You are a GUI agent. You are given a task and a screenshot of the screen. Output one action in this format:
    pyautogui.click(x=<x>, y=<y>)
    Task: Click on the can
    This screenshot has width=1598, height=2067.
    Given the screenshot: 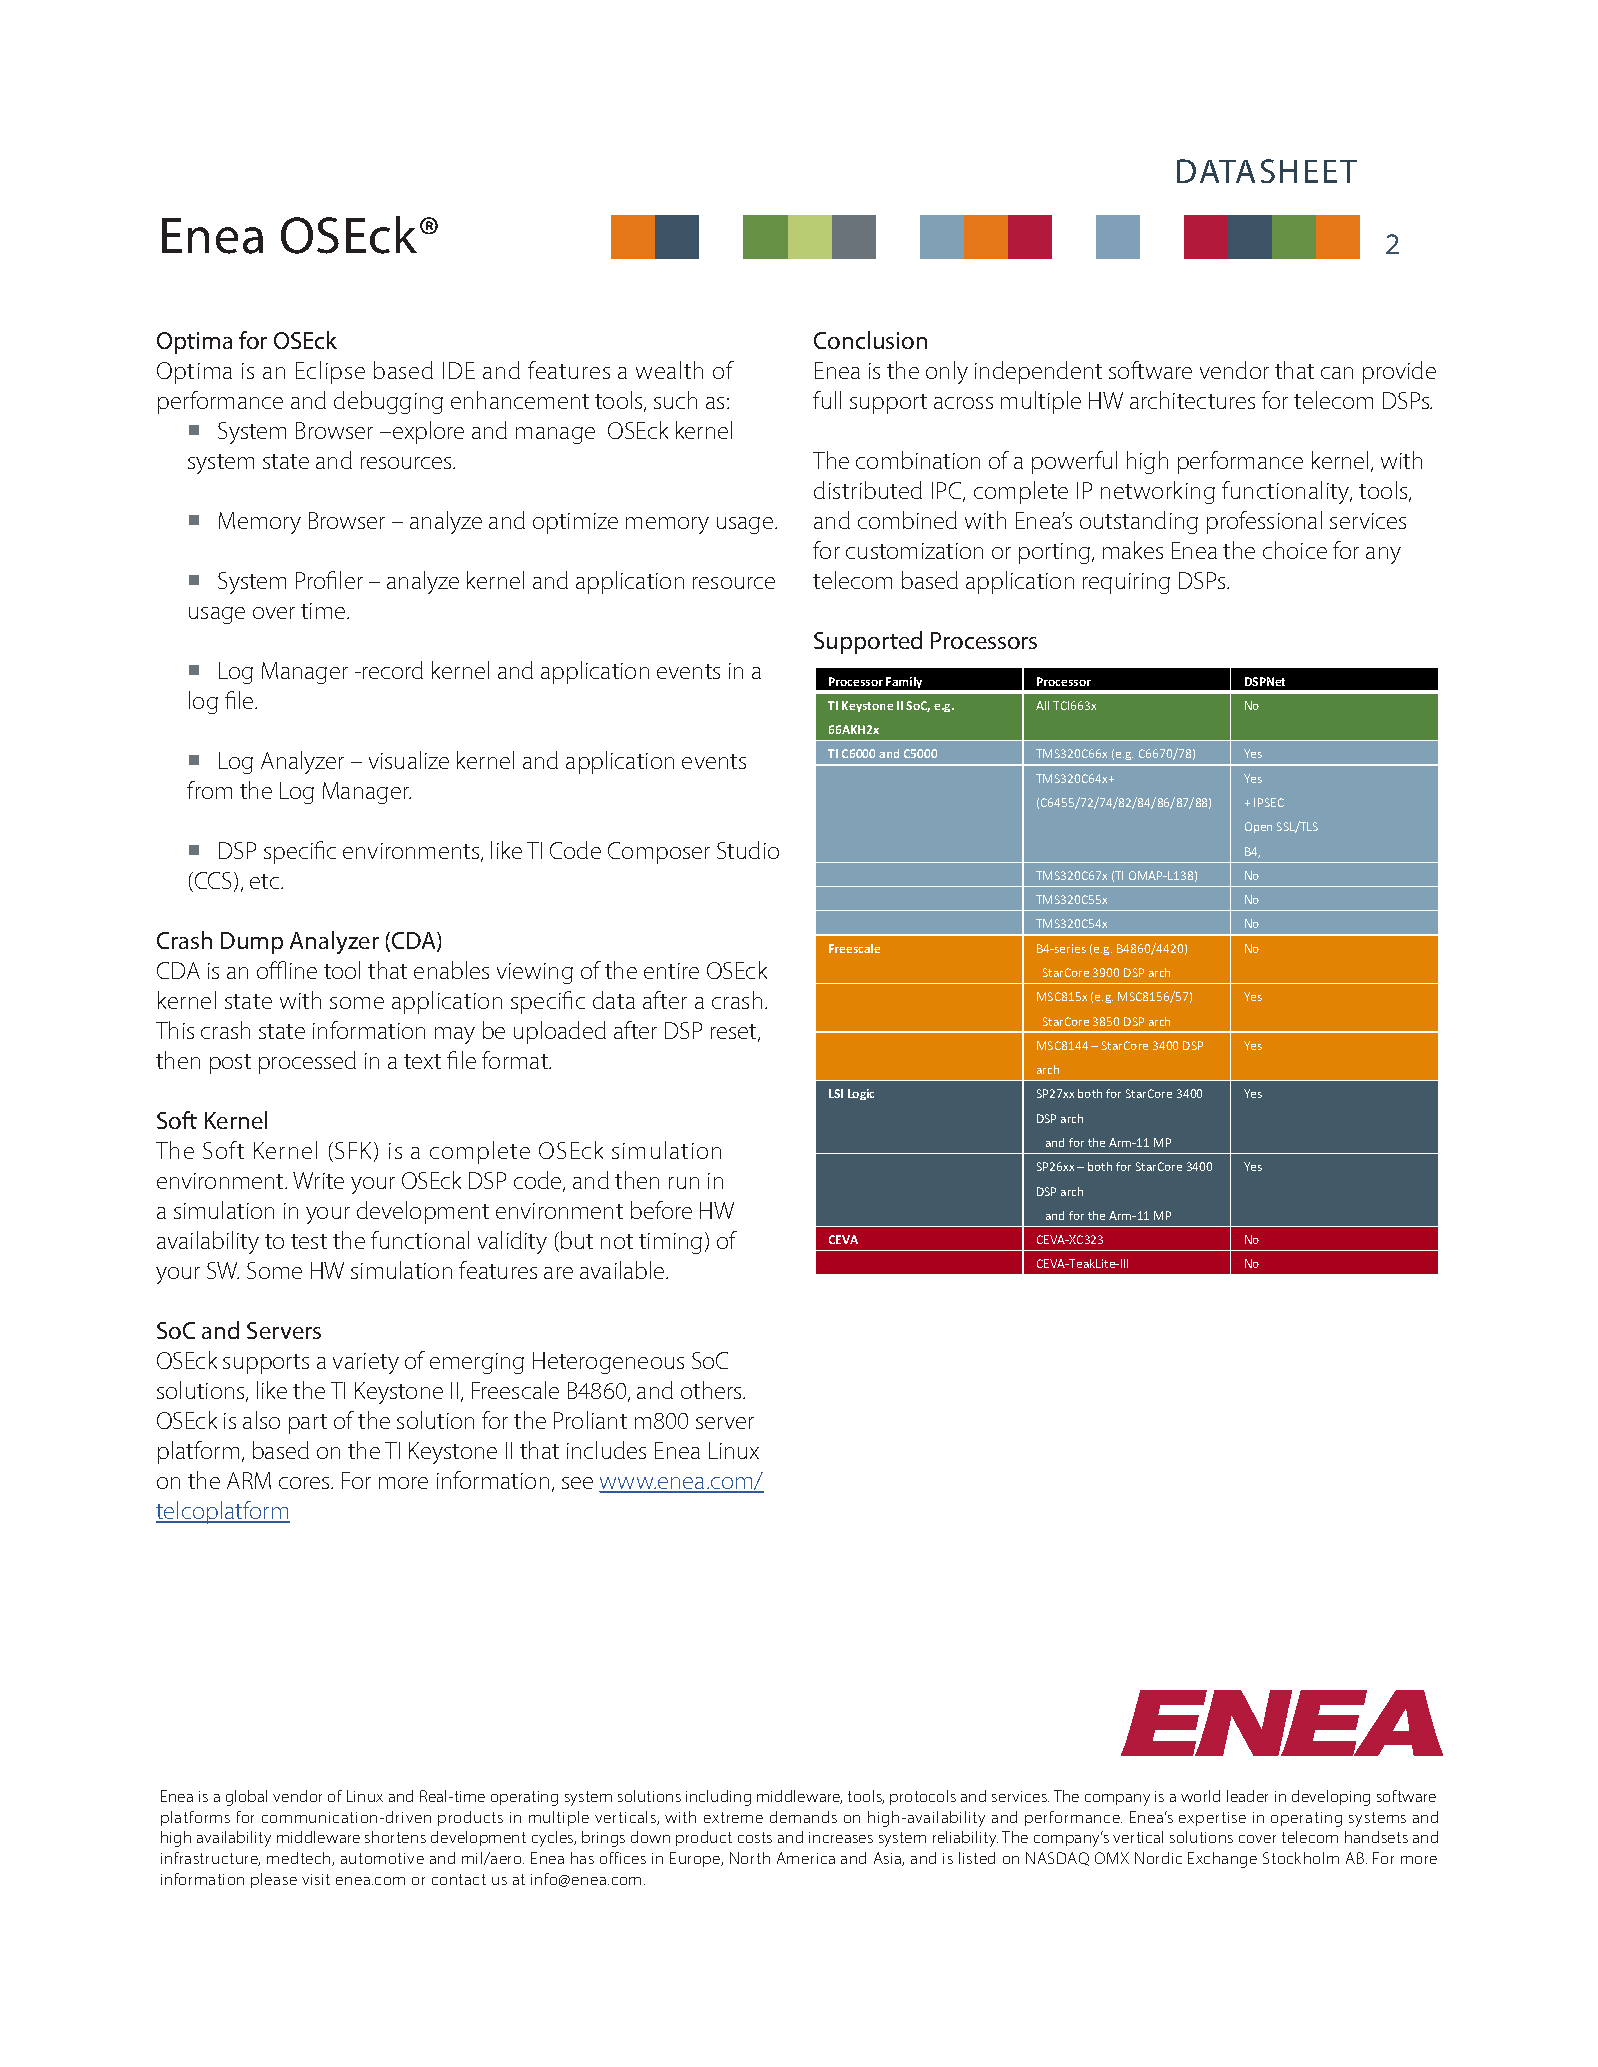 What is the action you would take?
    pyautogui.click(x=1337, y=373)
